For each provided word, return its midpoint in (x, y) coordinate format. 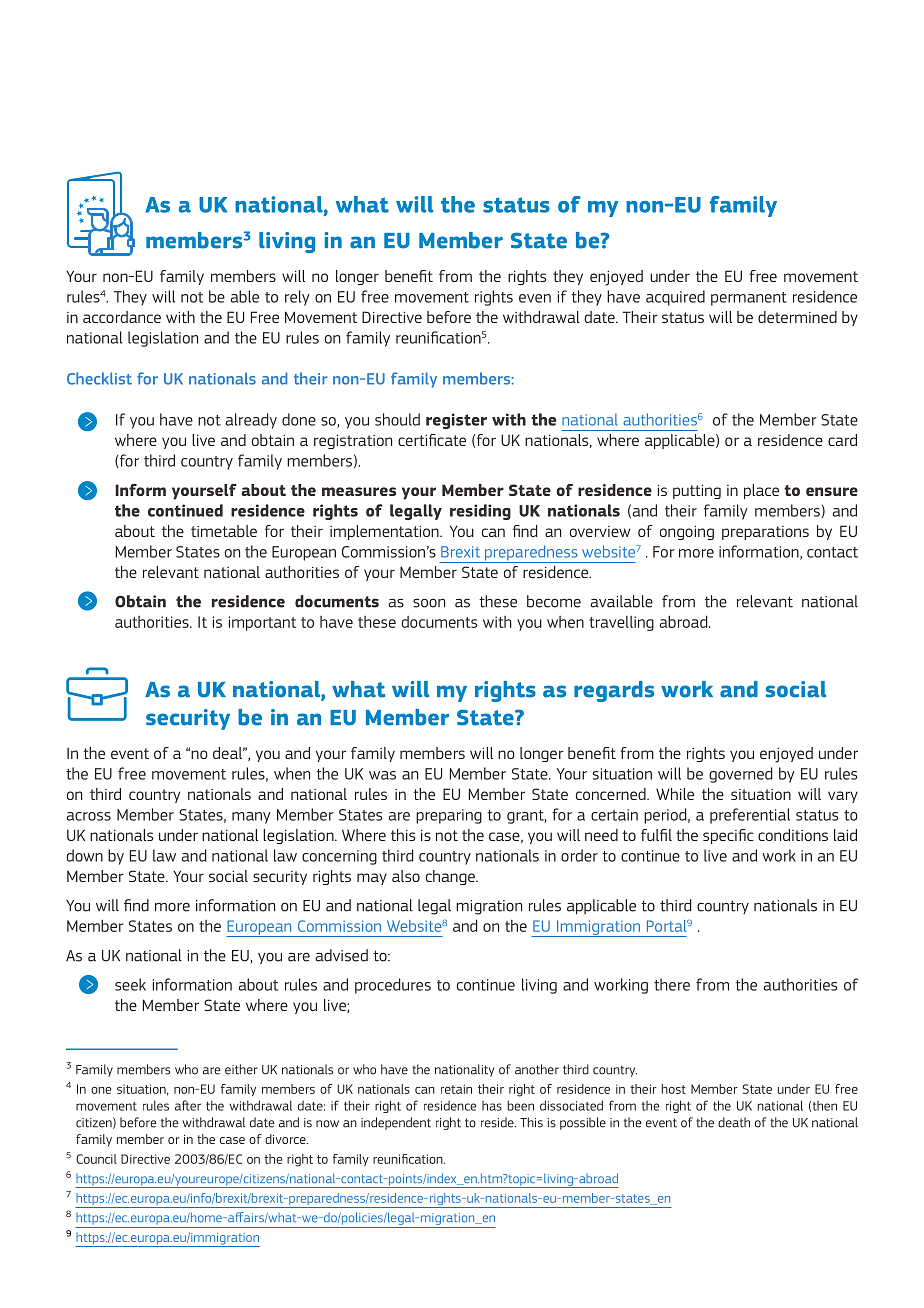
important (262, 623)
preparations (765, 533)
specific (728, 836)
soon (429, 603)
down (84, 855)
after (188, 1105)
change (451, 877)
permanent (749, 299)
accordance (122, 317)
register (456, 421)
